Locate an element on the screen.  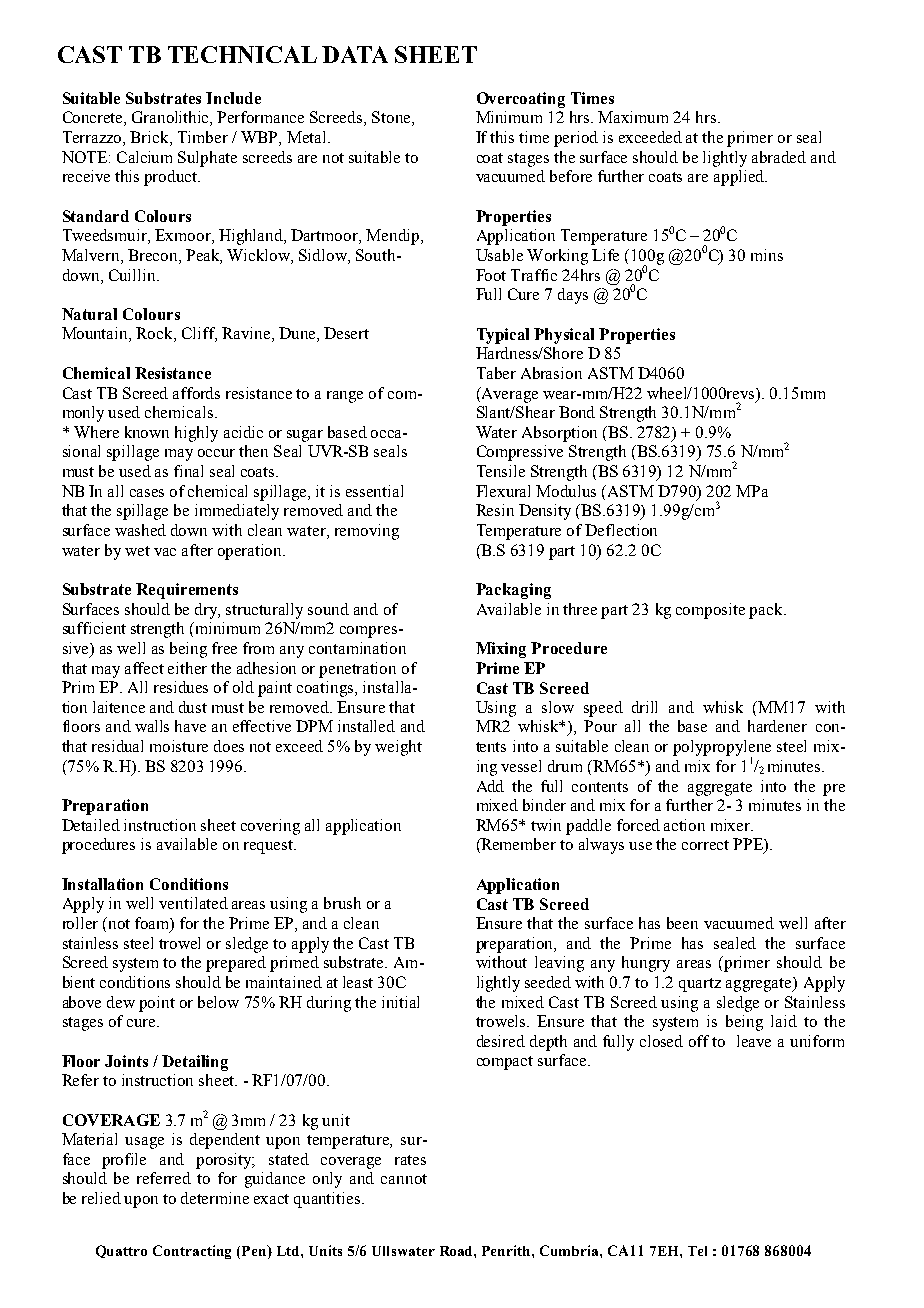
abraded is located at coordinates (779, 157).
